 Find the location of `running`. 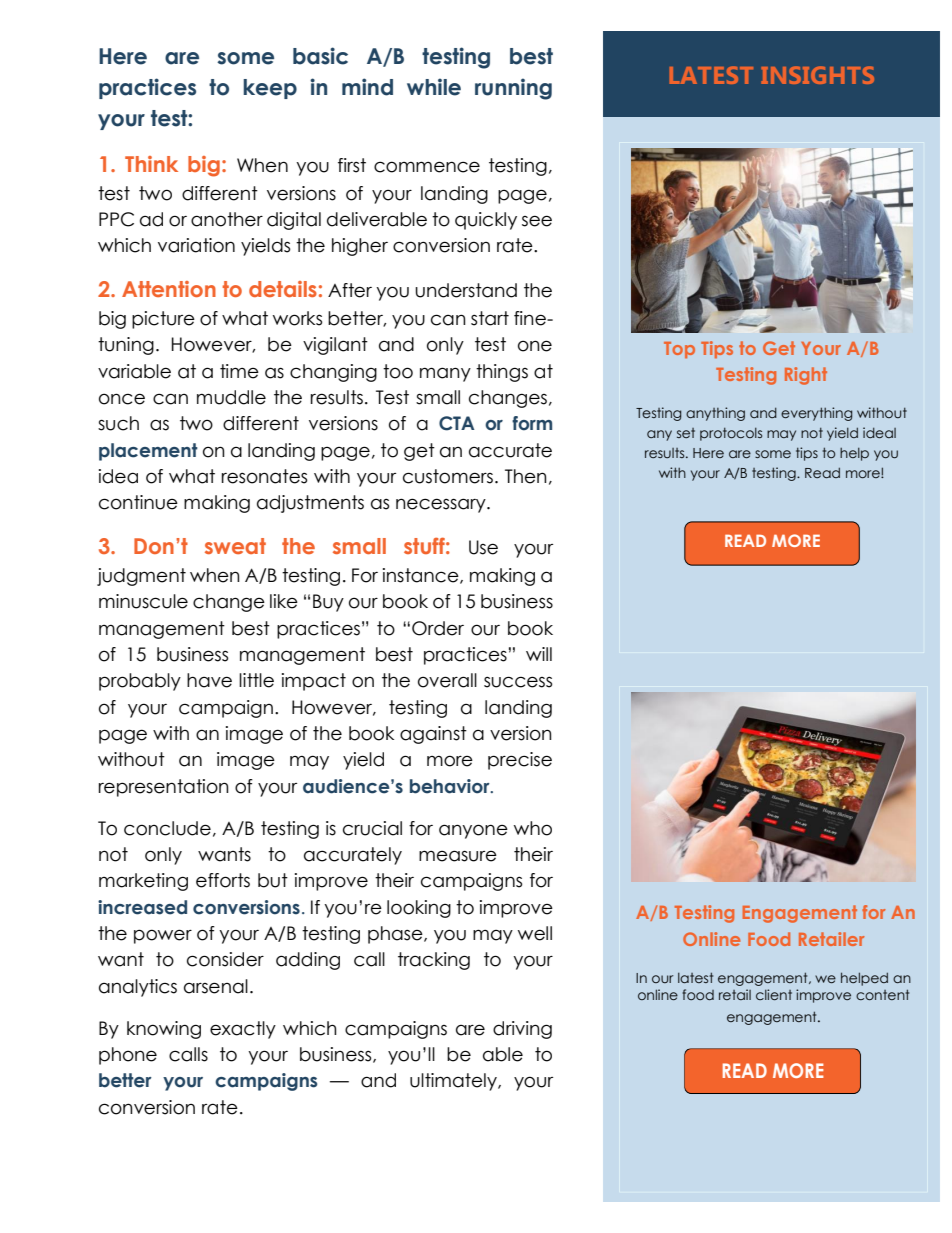

running is located at coordinates (513, 89).
